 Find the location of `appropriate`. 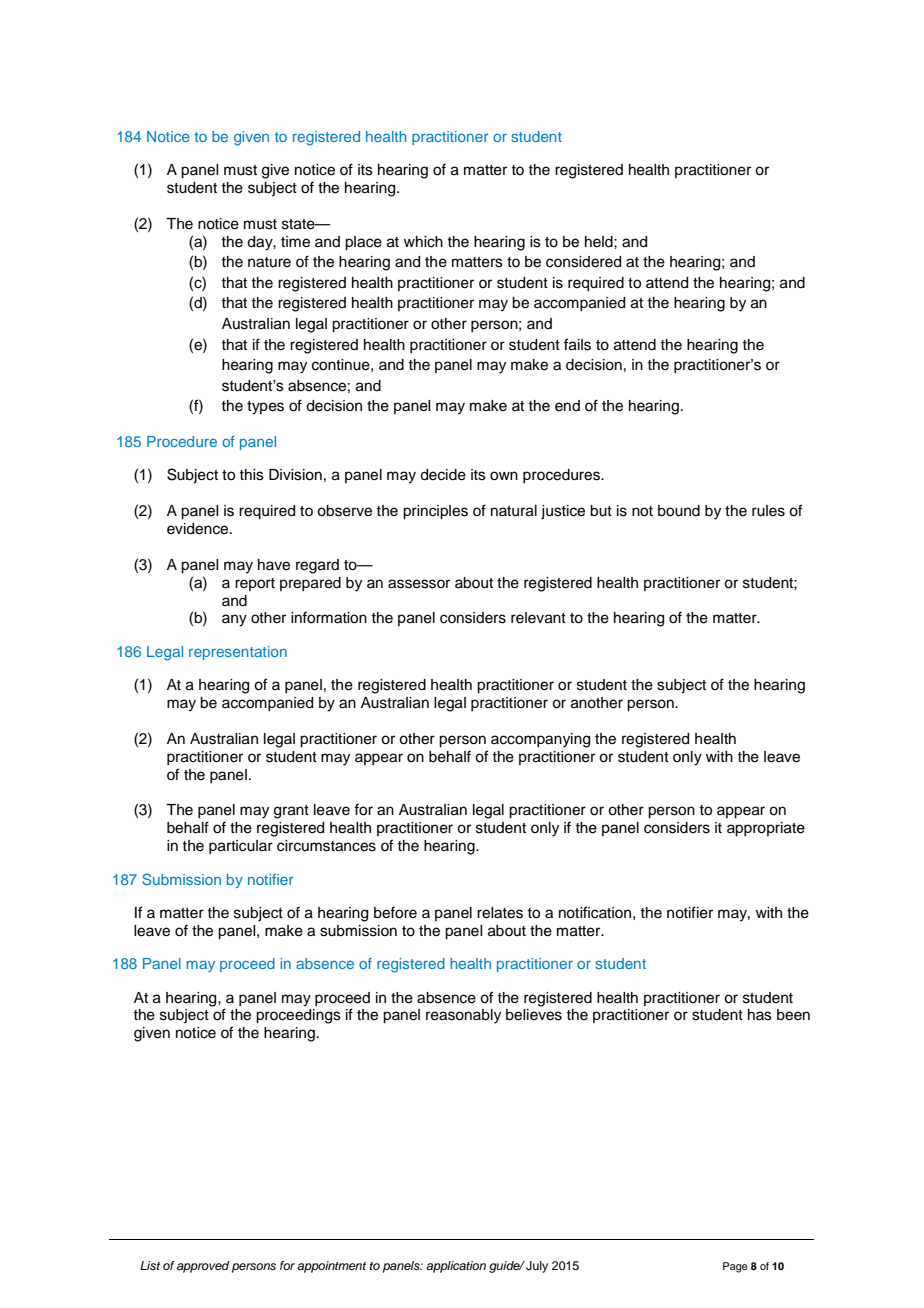

appropriate is located at coordinates (766, 829).
